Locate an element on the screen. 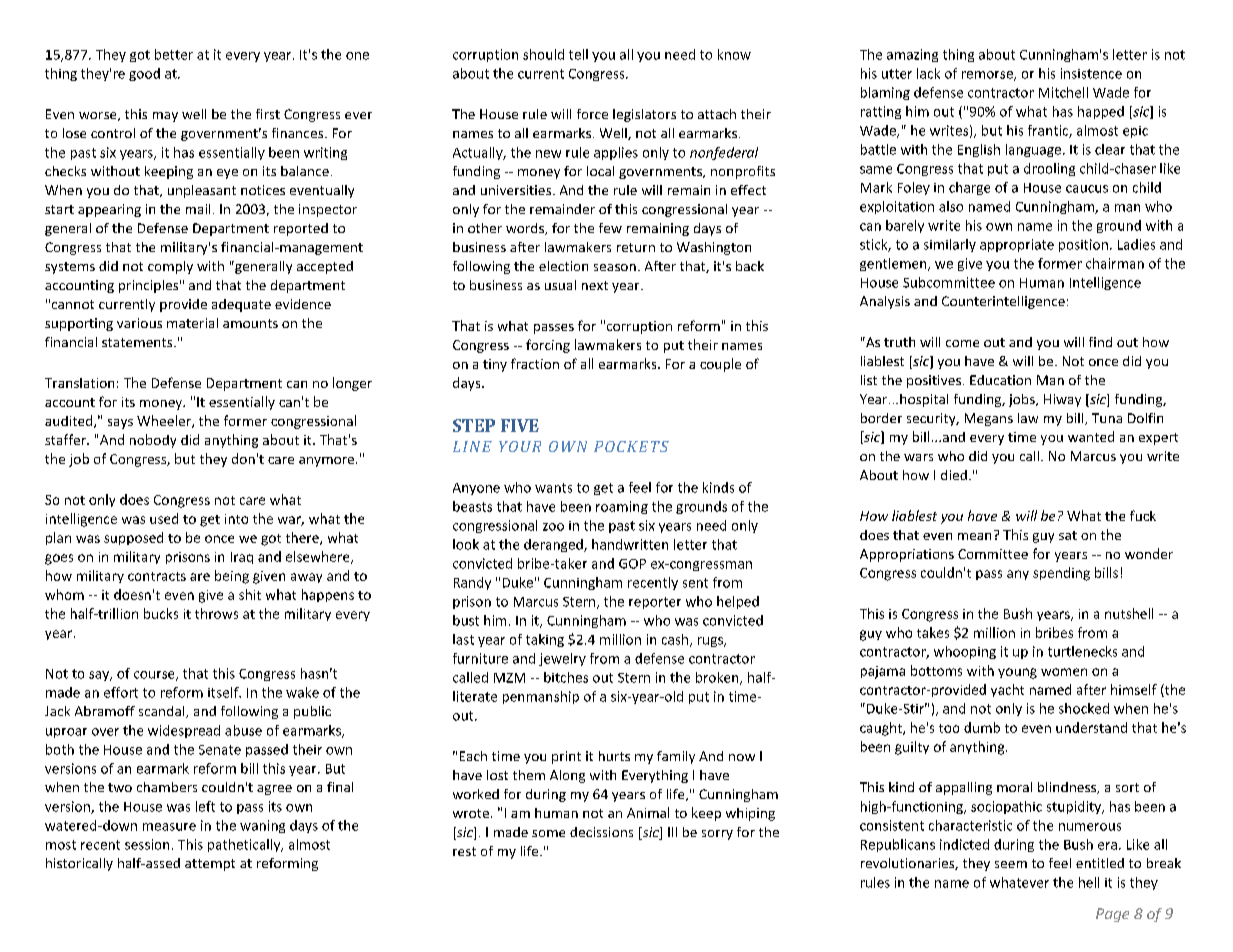 This screenshot has height=952, width=1233. turtlenecks is located at coordinates (1082, 651).
